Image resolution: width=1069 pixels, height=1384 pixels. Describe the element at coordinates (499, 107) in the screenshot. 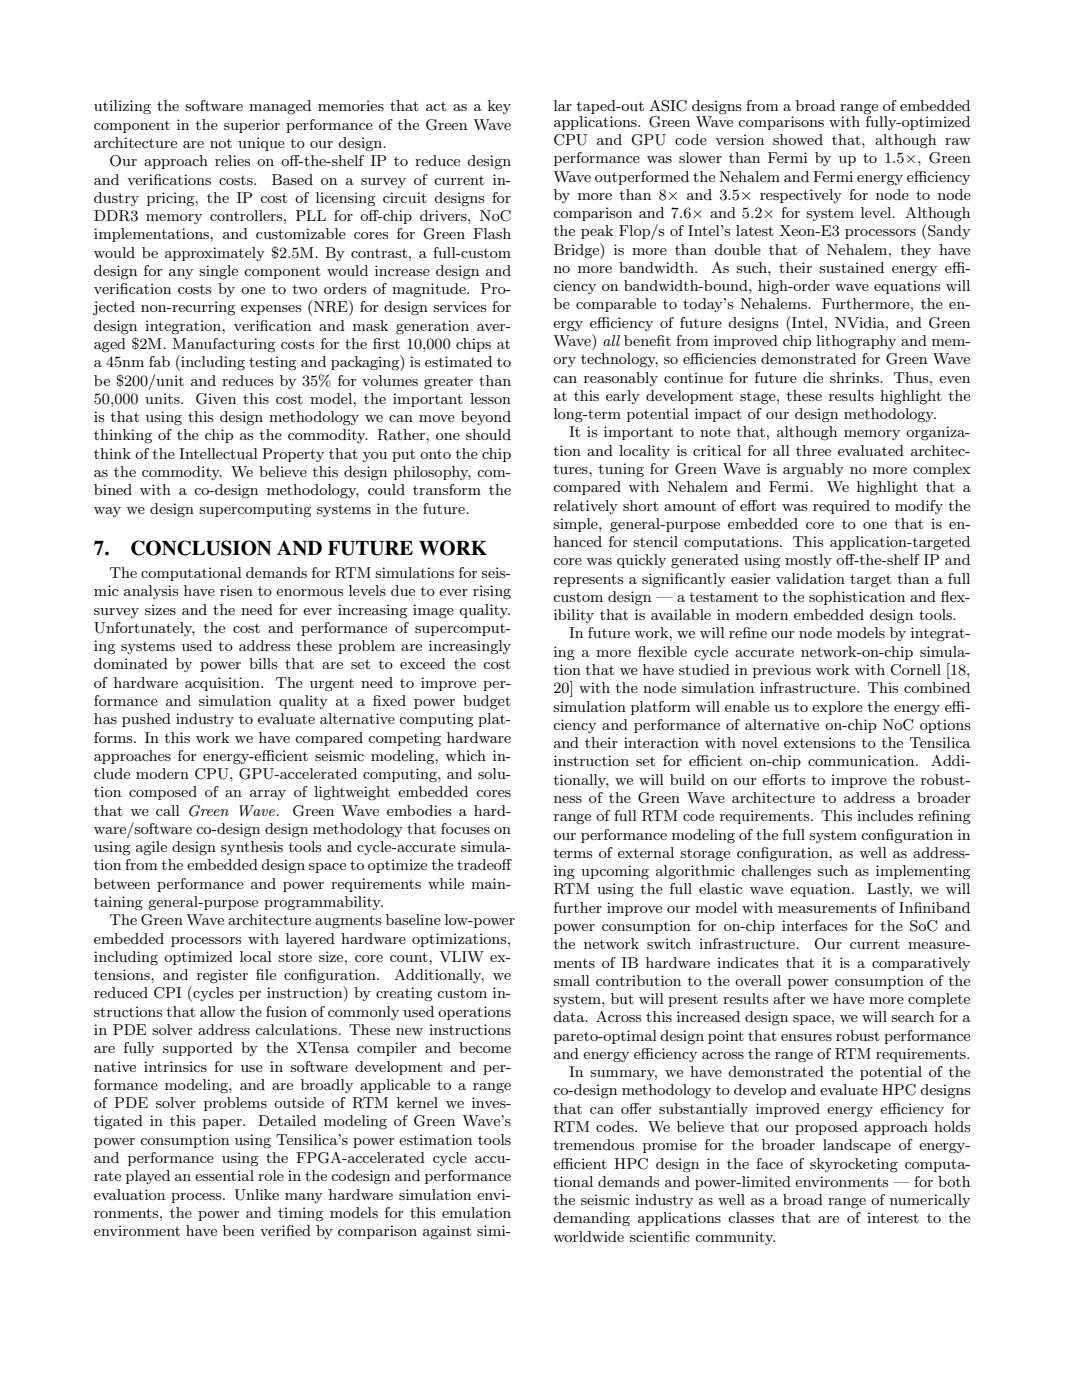

I see `key` at that location.
